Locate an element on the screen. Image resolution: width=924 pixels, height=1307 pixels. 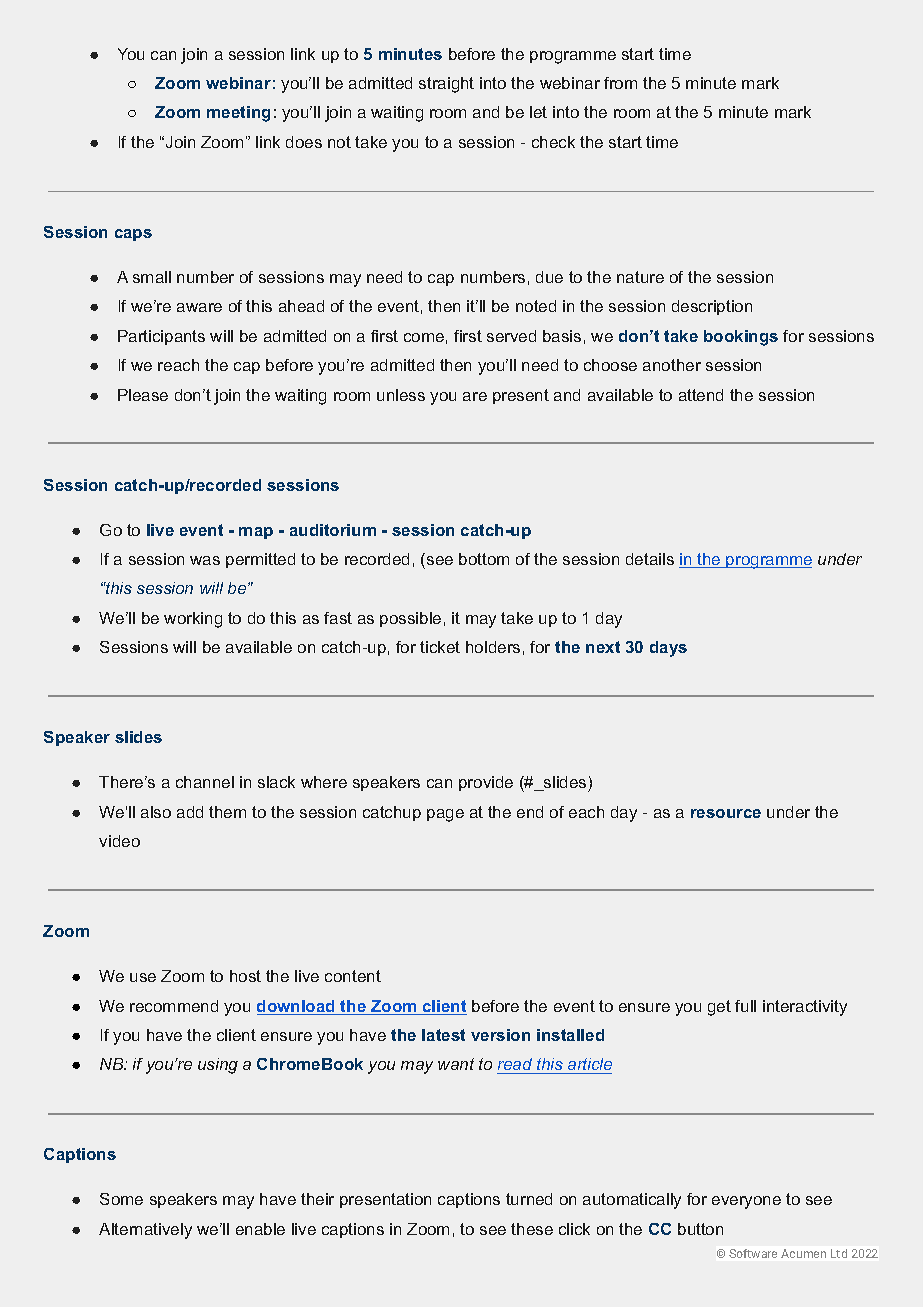
meeting is located at coordinates (238, 114).
